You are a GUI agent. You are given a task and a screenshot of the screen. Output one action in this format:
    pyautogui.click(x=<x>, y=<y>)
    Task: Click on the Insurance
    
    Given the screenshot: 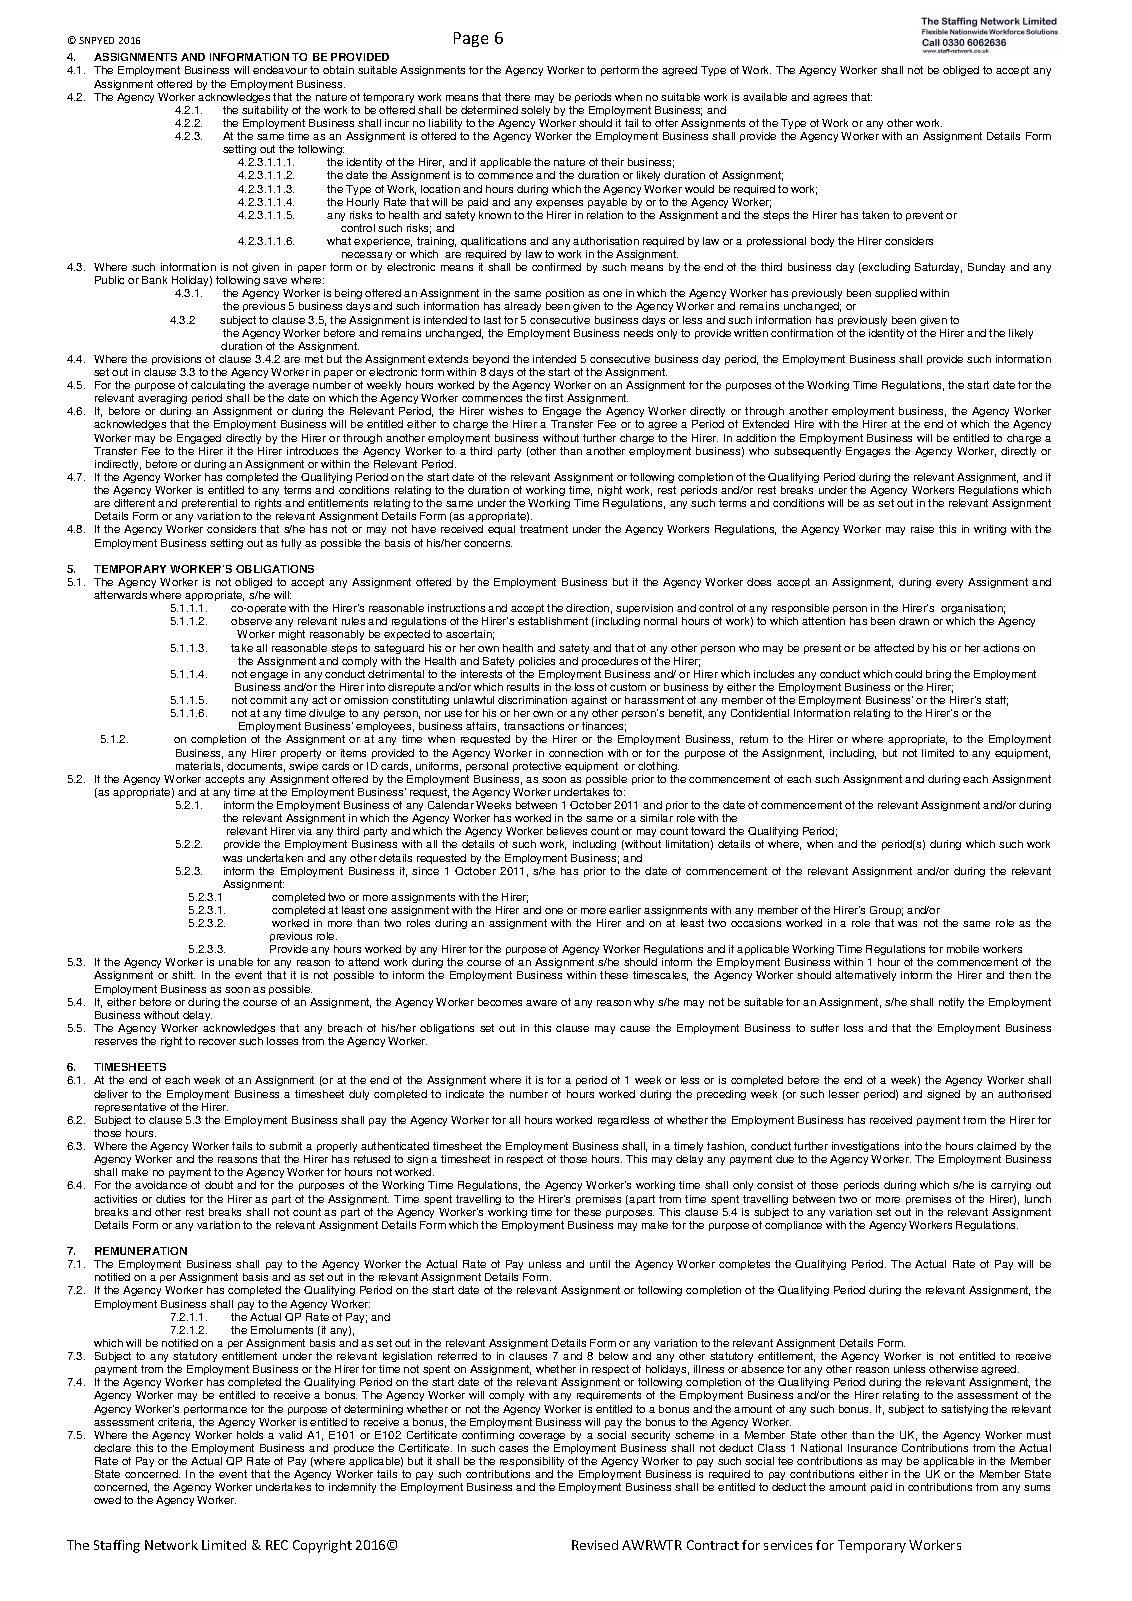 What is the action you would take?
    pyautogui.click(x=872, y=1448)
